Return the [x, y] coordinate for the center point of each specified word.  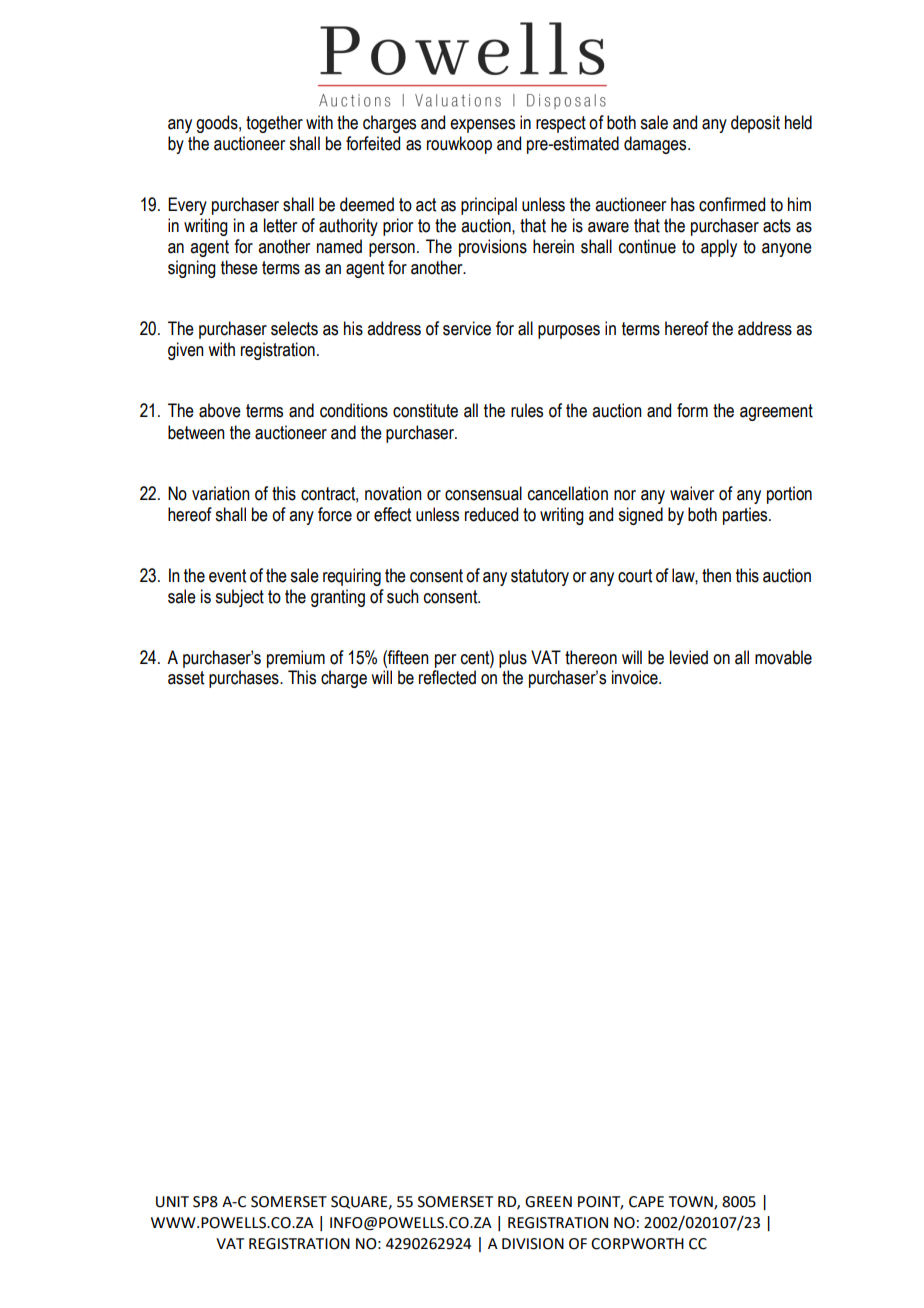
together [274, 124]
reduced [491, 514]
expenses [482, 126]
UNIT [172, 1202]
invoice [636, 677]
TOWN [692, 1203]
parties [746, 516]
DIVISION [533, 1244]
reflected [447, 677]
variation [221, 493]
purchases [245, 679]
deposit [755, 124]
